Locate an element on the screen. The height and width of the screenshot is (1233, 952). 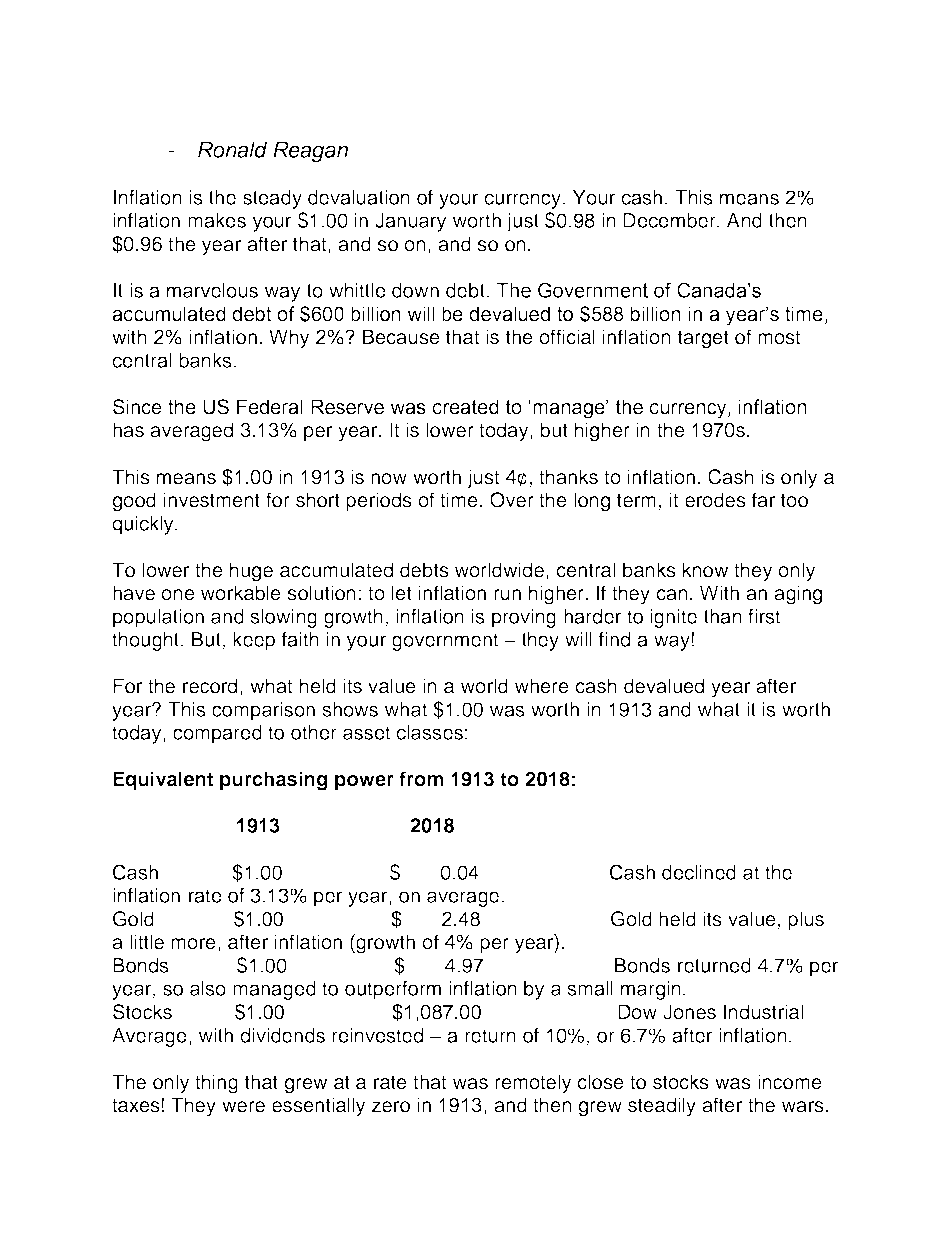
proving is located at coordinates (524, 618).
